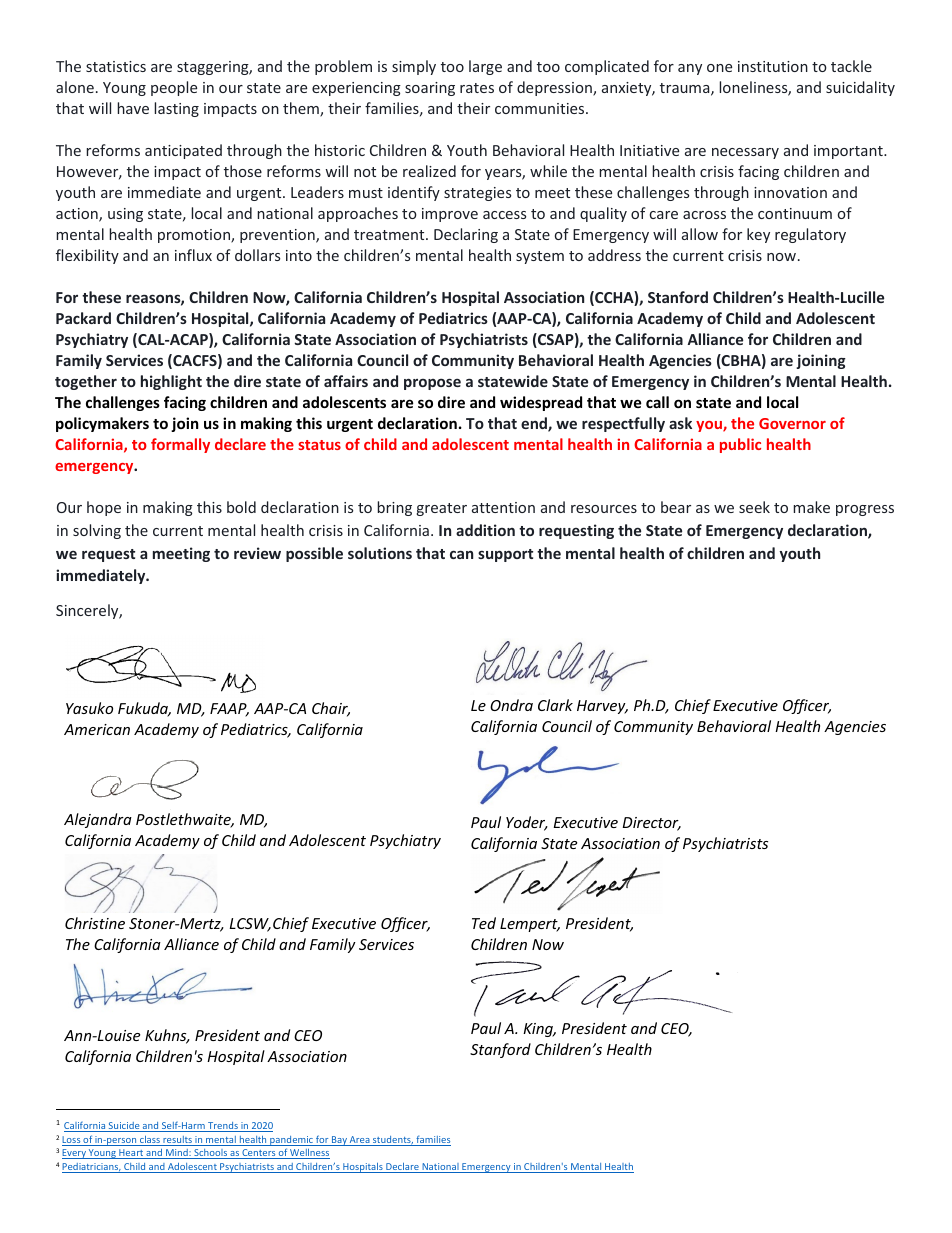 This page has height=1233, width=952. I want to click on institution, so click(773, 66).
